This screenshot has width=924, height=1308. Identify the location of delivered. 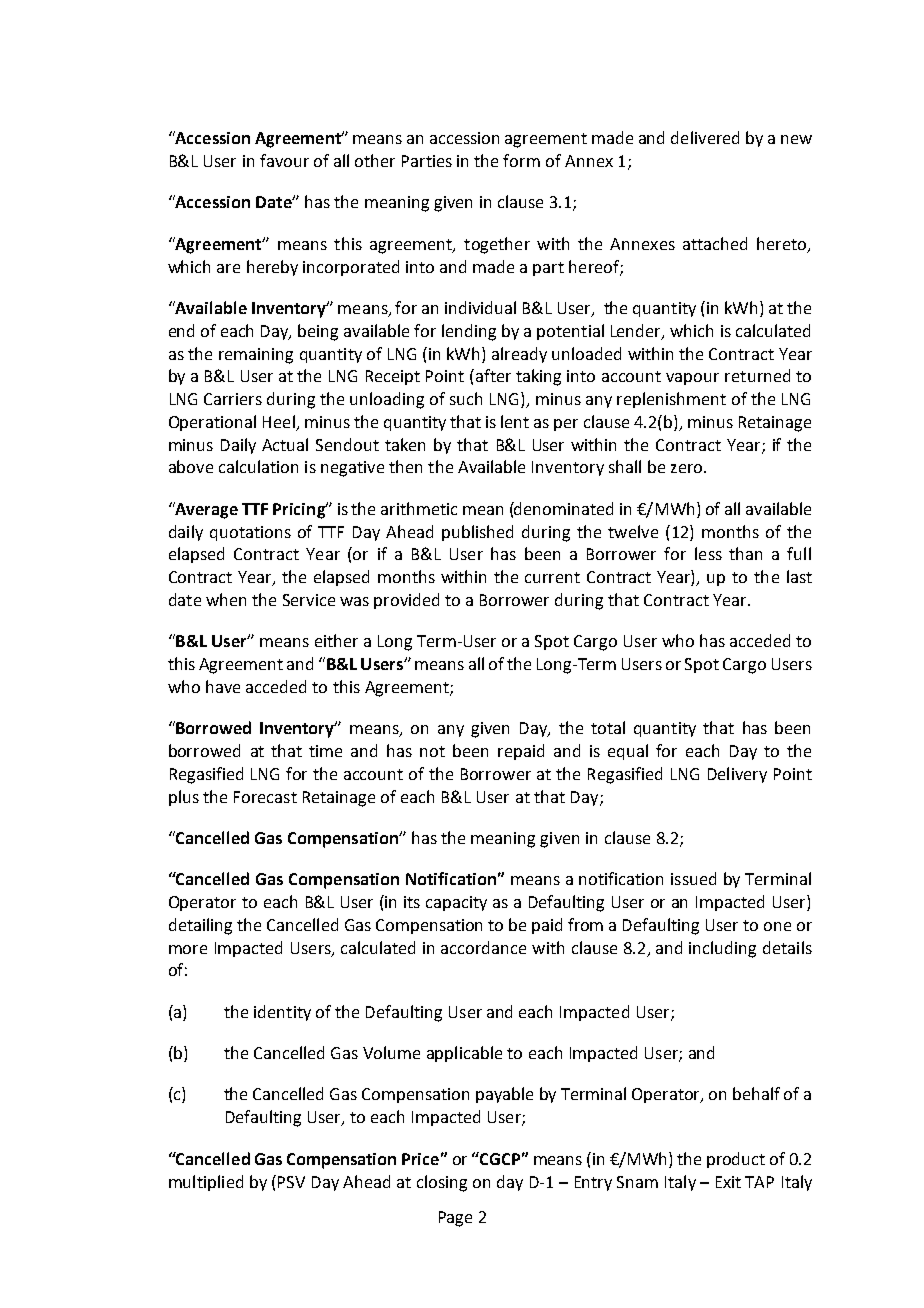
(705, 137).
